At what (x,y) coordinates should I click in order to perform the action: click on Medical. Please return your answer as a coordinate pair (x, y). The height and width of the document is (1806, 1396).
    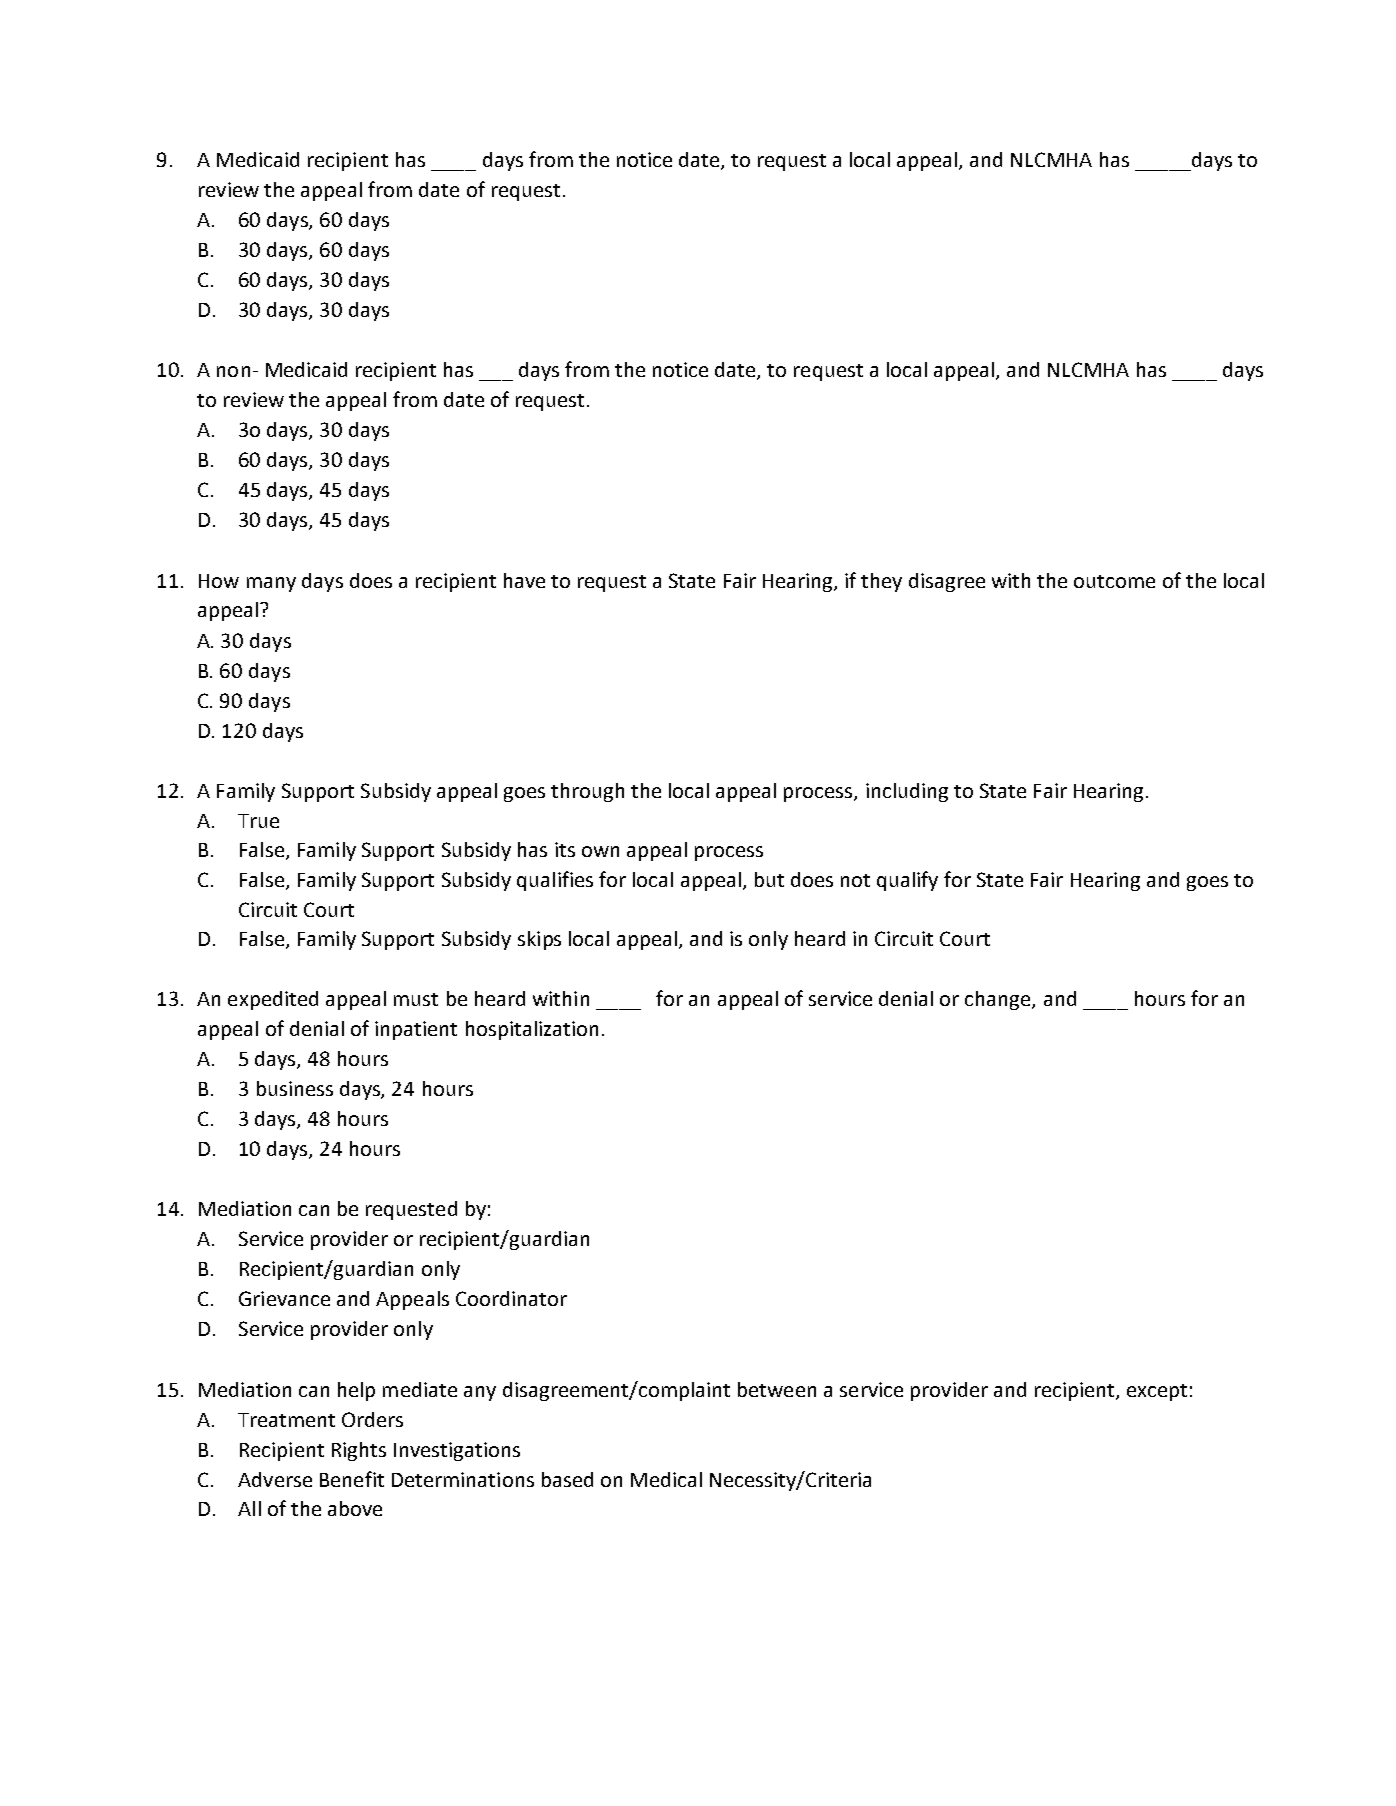
    Looking at the image, I should click on (666, 1479).
